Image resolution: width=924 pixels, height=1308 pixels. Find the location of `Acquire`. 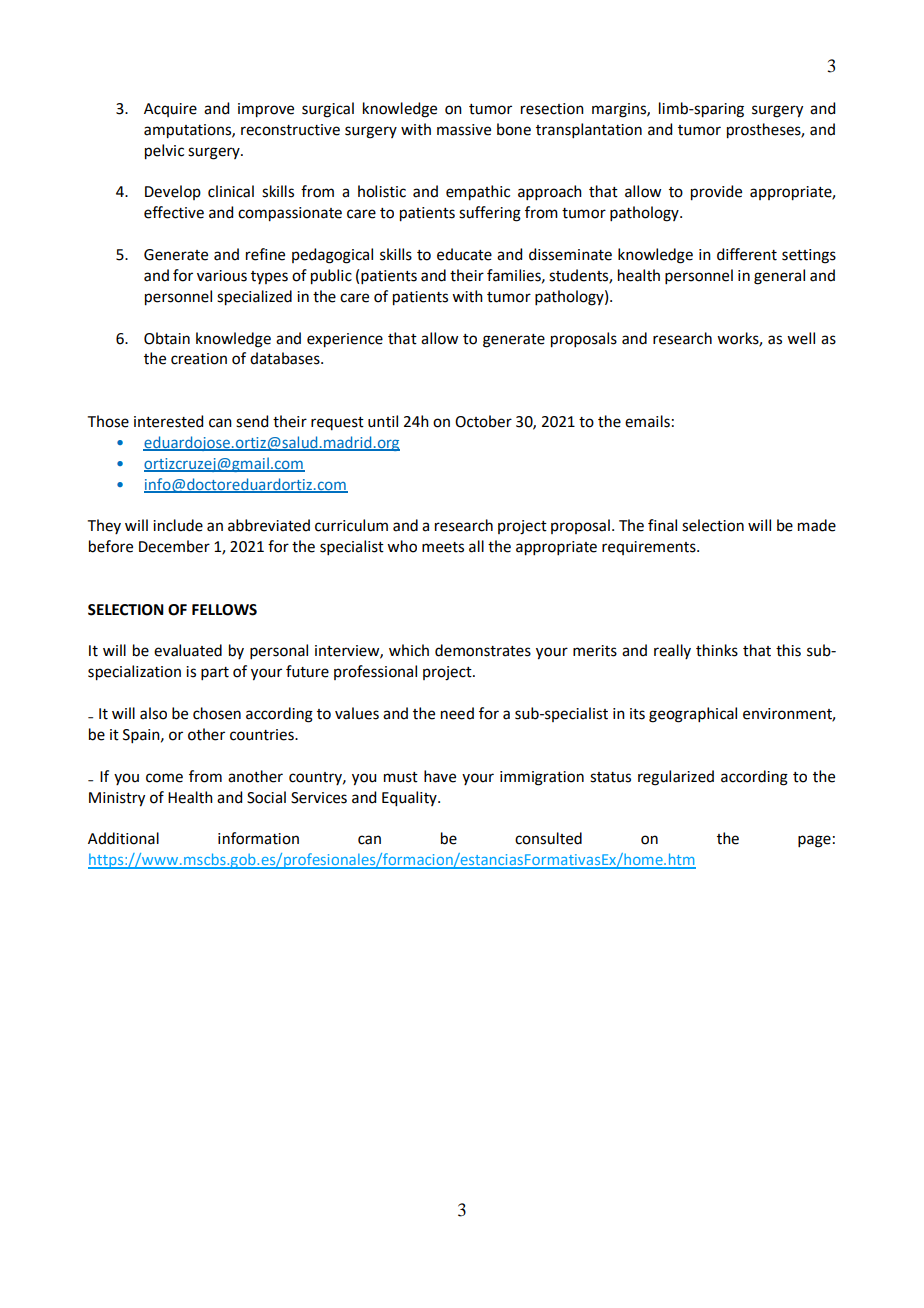

Acquire is located at coordinates (170, 110).
